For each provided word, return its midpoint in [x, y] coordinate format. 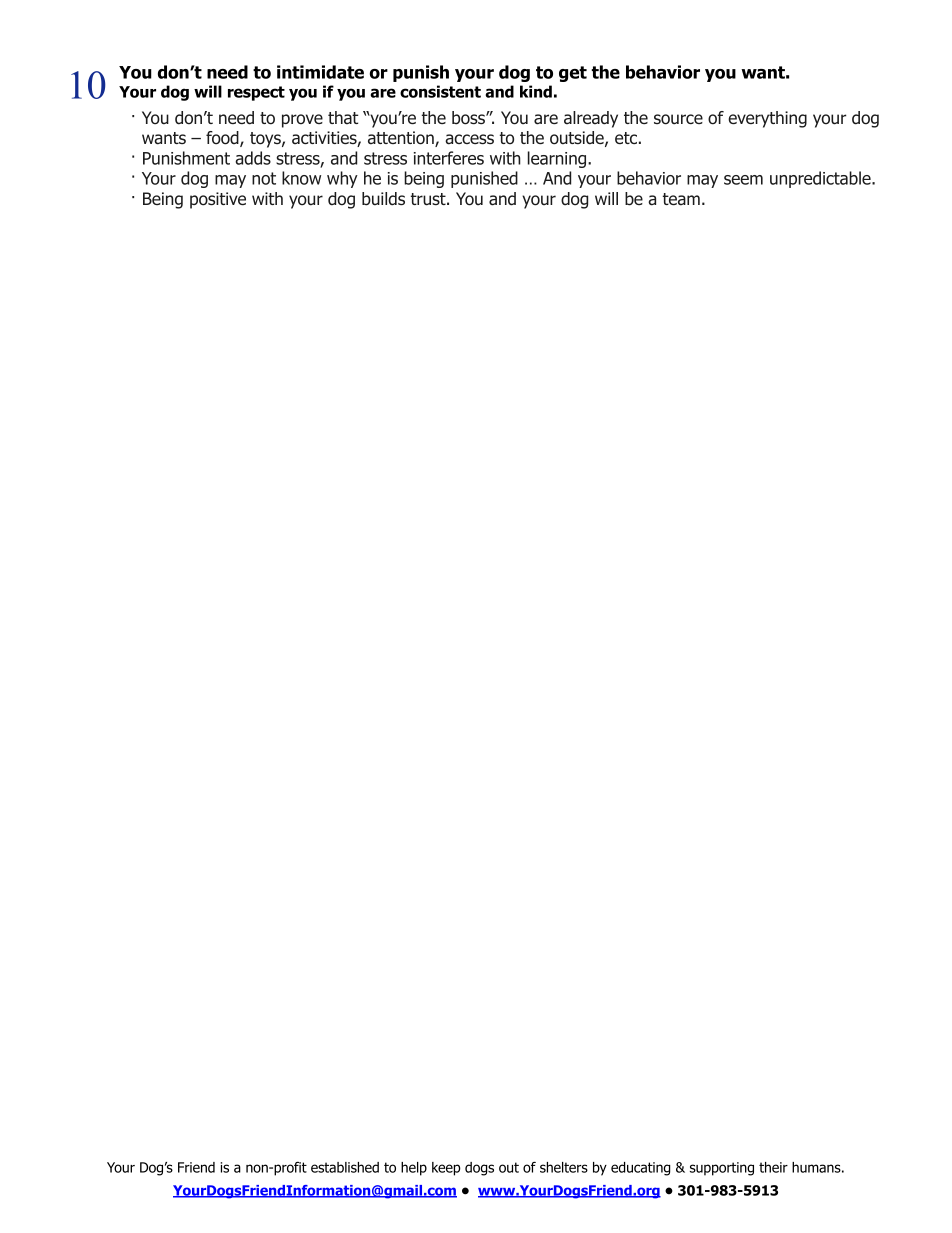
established [345, 1167]
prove [302, 121]
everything [767, 119]
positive [218, 200]
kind [536, 91]
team [681, 199]
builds [383, 199]
